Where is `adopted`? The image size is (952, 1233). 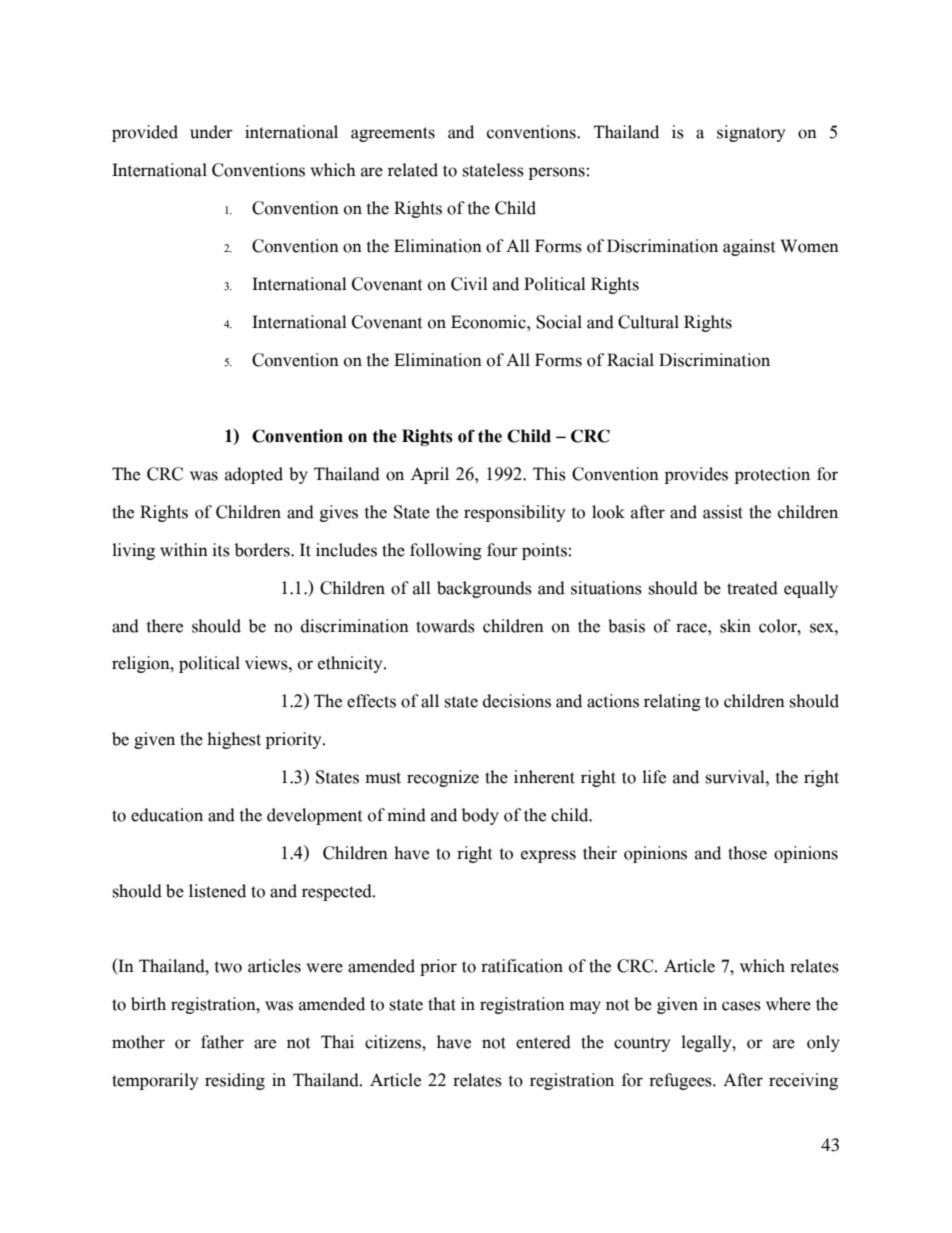
adopted is located at coordinates (254, 475).
